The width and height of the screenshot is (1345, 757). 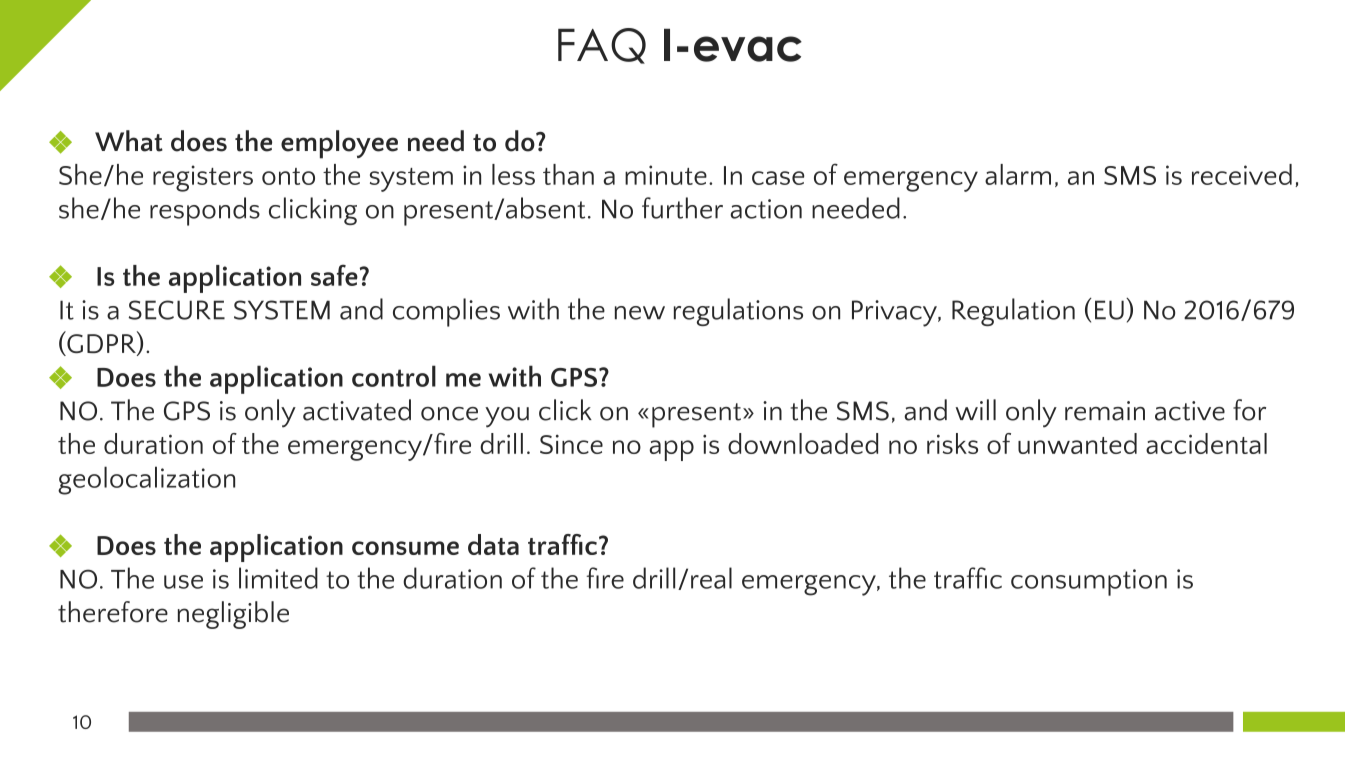 What do you see at coordinates (233, 615) in the screenshot?
I see `negligible` at bounding box center [233, 615].
